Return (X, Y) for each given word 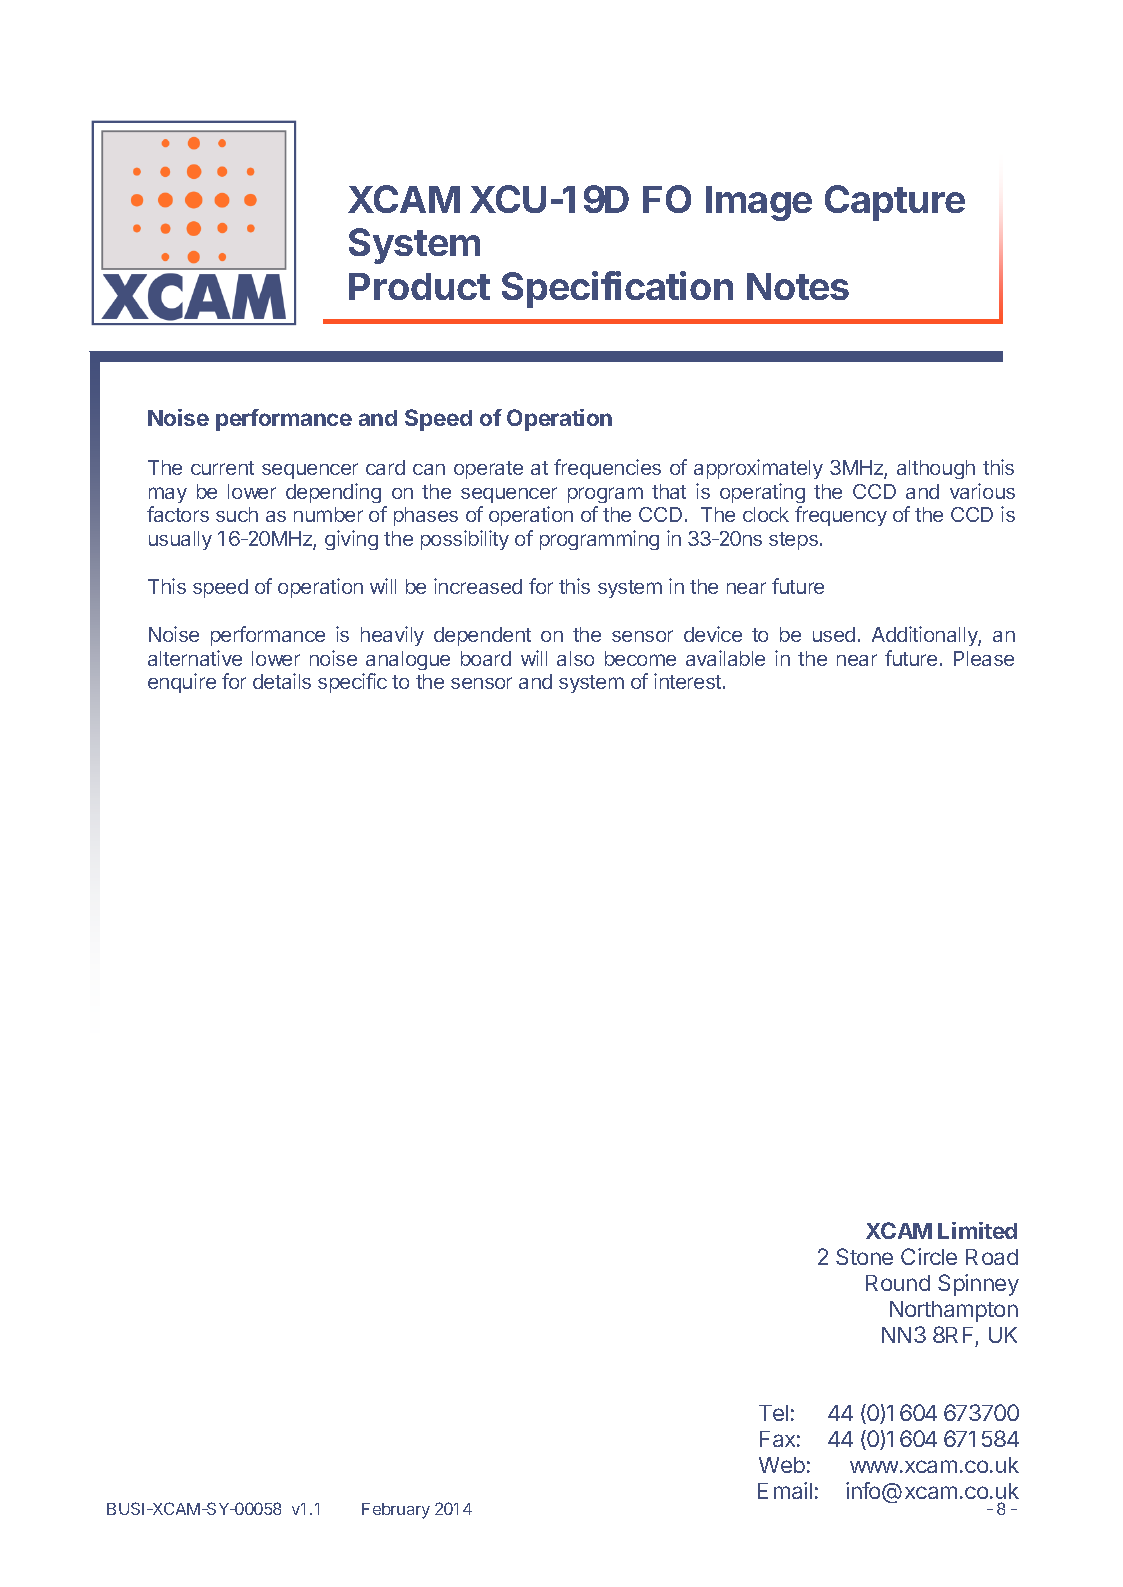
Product (419, 286)
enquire (182, 683)
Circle (929, 1256)
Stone (864, 1256)
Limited (977, 1230)
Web (782, 1465)
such (237, 514)
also (575, 658)
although (936, 469)
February (396, 1511)
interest (687, 681)
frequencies (607, 469)
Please (984, 658)
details (282, 681)
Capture (895, 203)
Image (759, 203)
